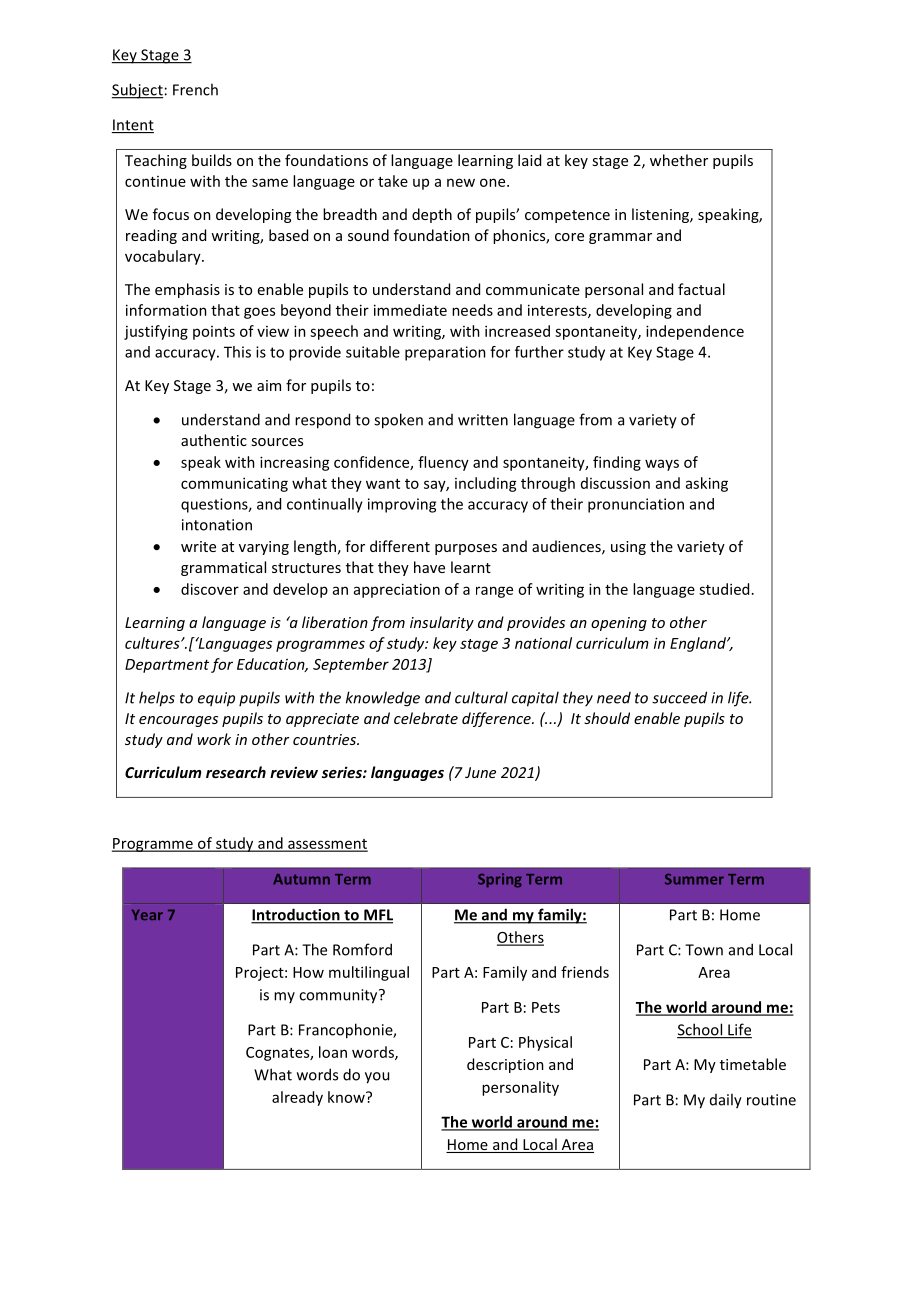 The image size is (924, 1308). Describe the element at coordinates (297, 1098) in the image. I see `already` at that location.
